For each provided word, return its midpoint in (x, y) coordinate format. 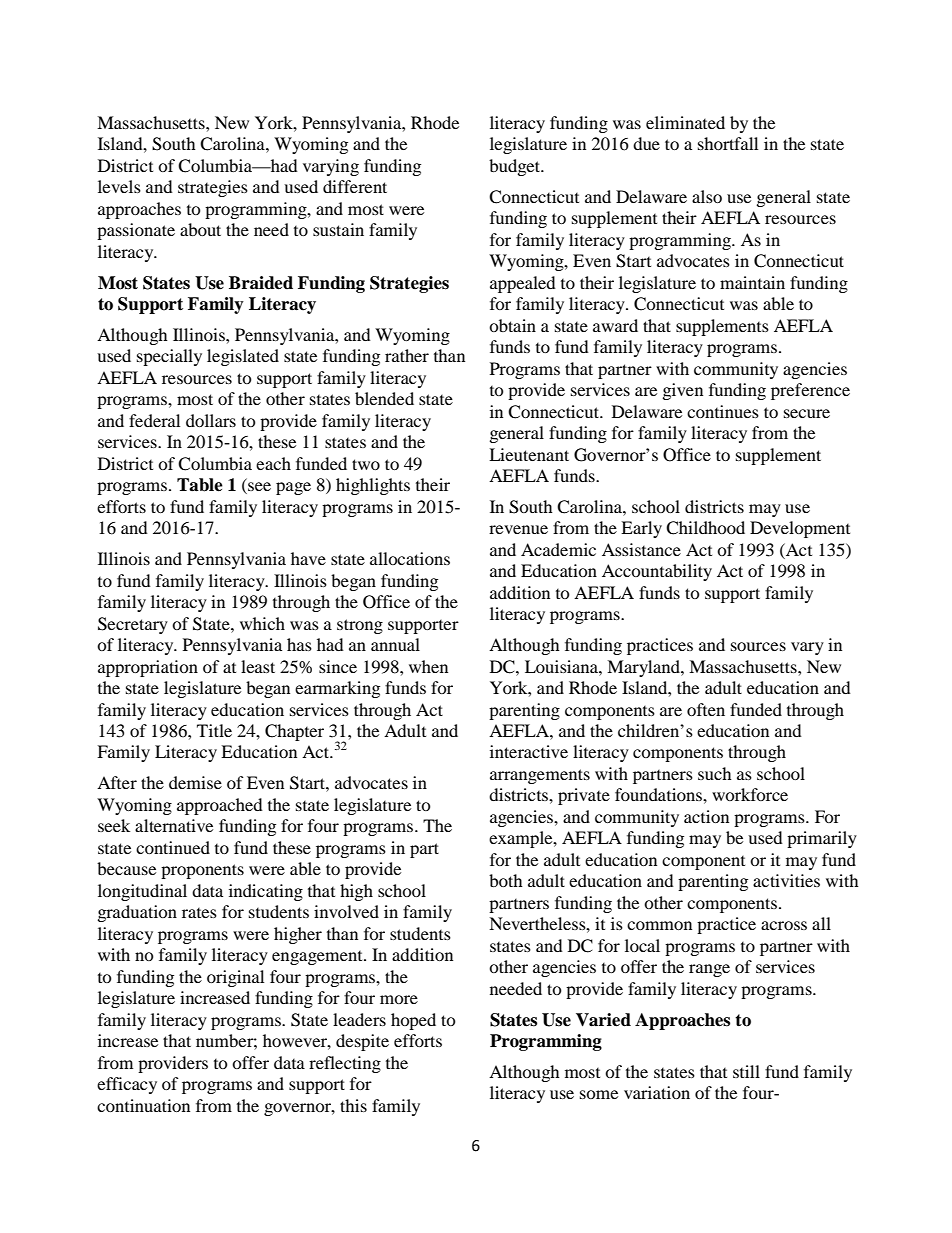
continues (723, 411)
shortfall (728, 143)
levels (119, 186)
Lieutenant (529, 454)
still (746, 1071)
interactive (529, 751)
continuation (143, 1105)
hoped (413, 1021)
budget (515, 167)
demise (195, 782)
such (715, 773)
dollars (211, 420)
